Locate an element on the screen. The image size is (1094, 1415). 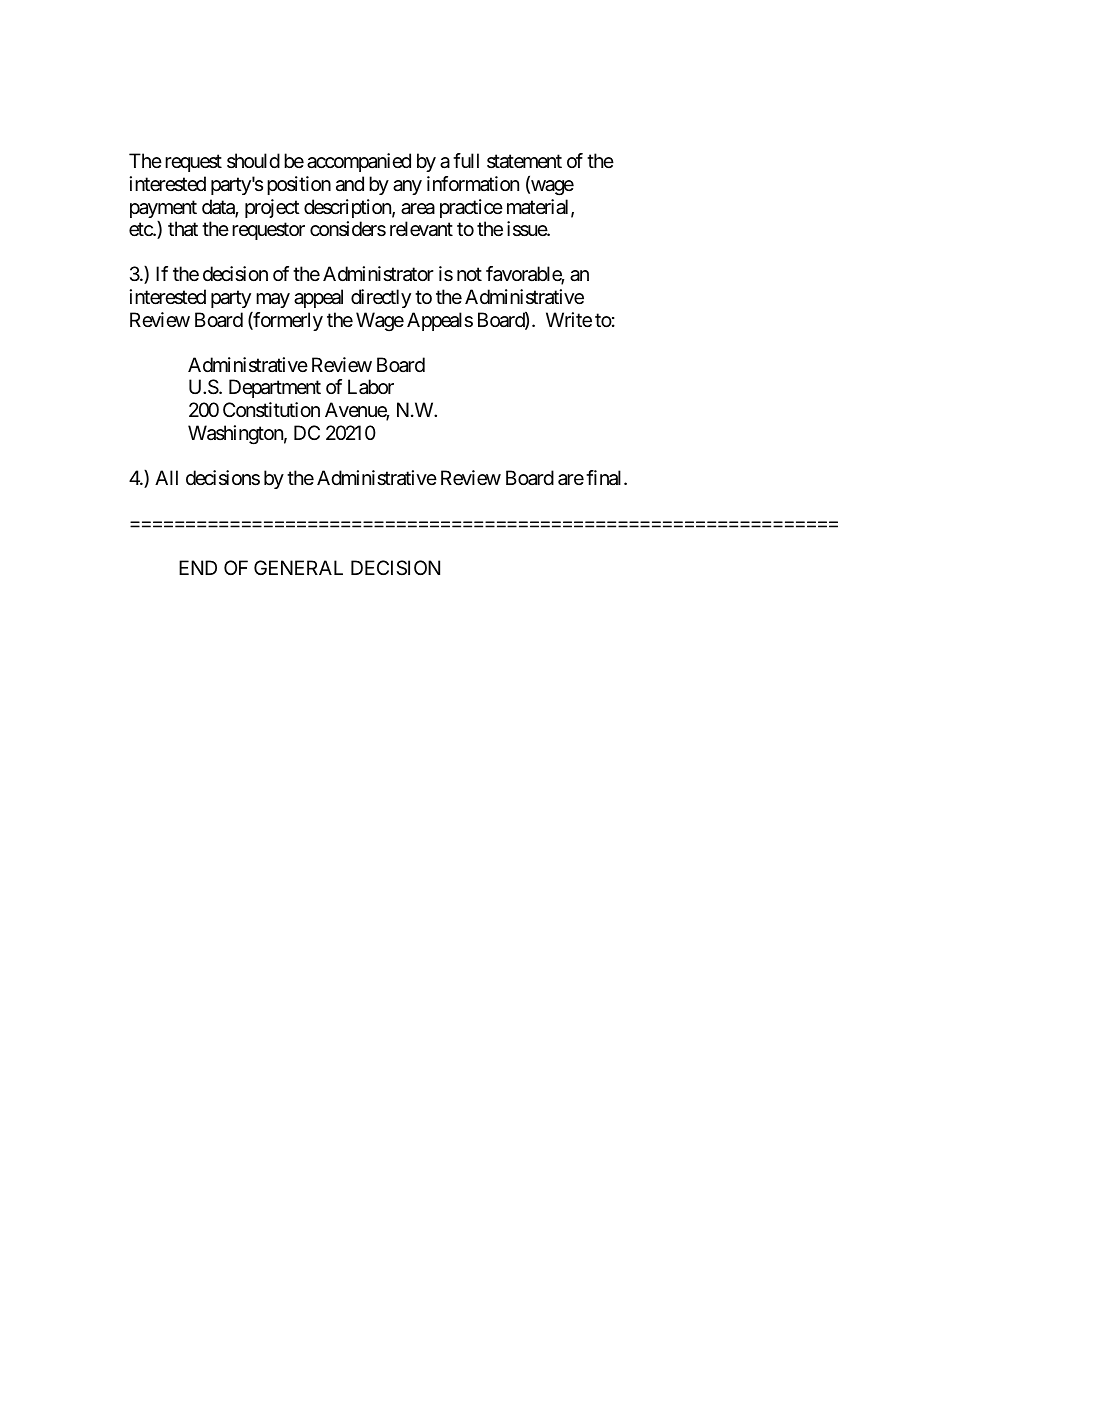
GENERAL is located at coordinates (298, 567).
